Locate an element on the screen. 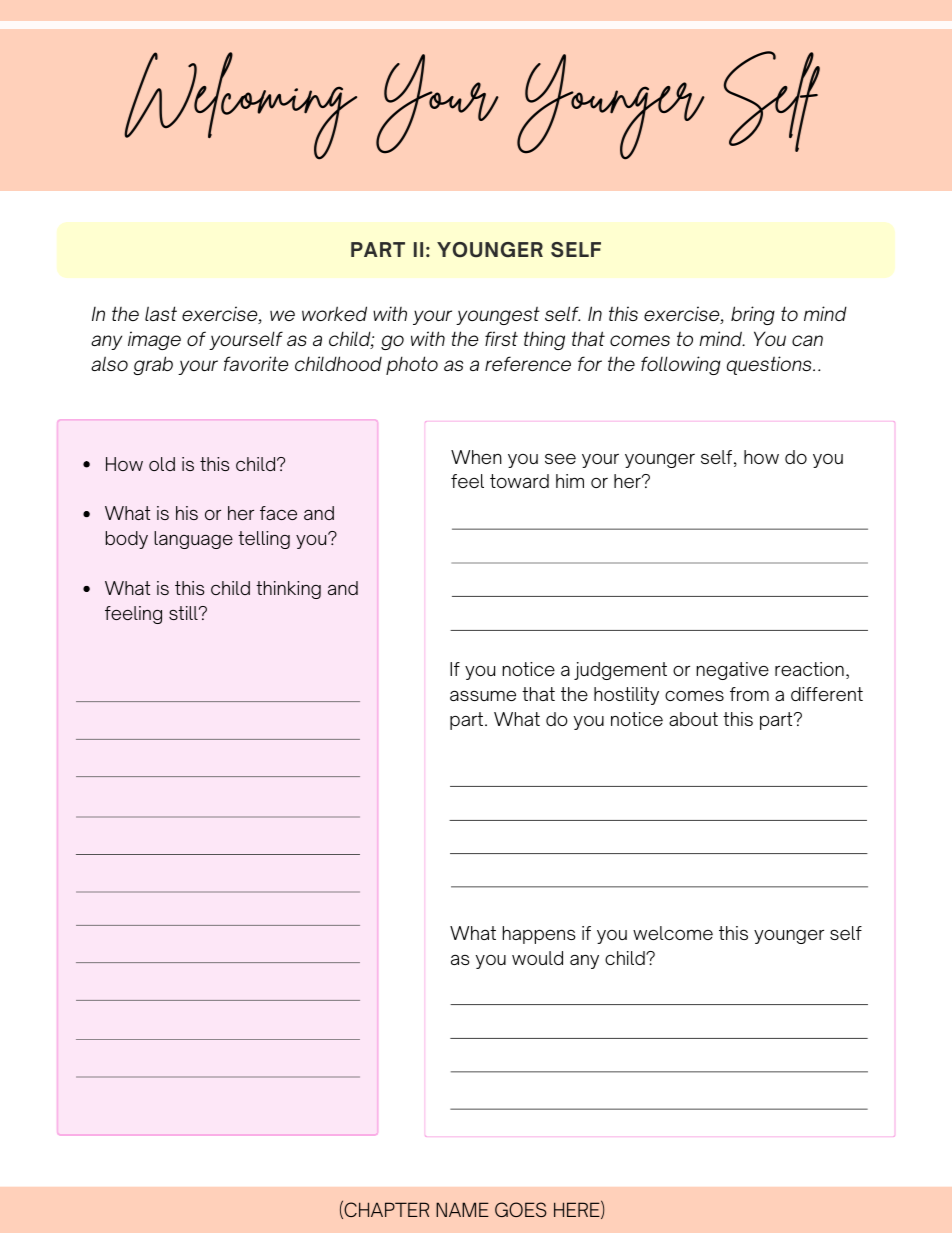 This screenshot has height=1233, width=952. GOES is located at coordinates (520, 1209).
